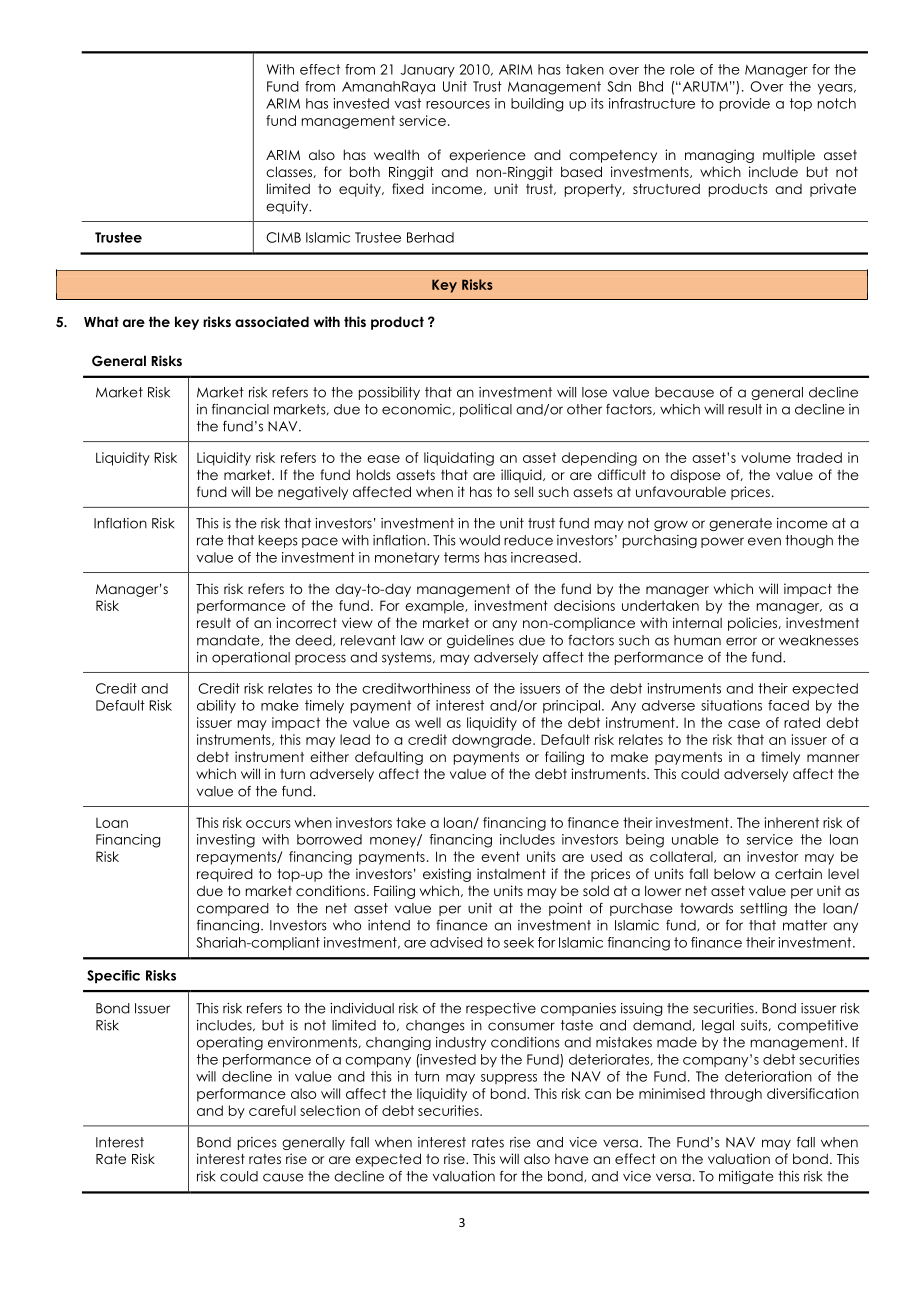 The width and height of the screenshot is (924, 1307). Describe the element at coordinates (480, 641) in the screenshot. I see `guidelines` at that location.
